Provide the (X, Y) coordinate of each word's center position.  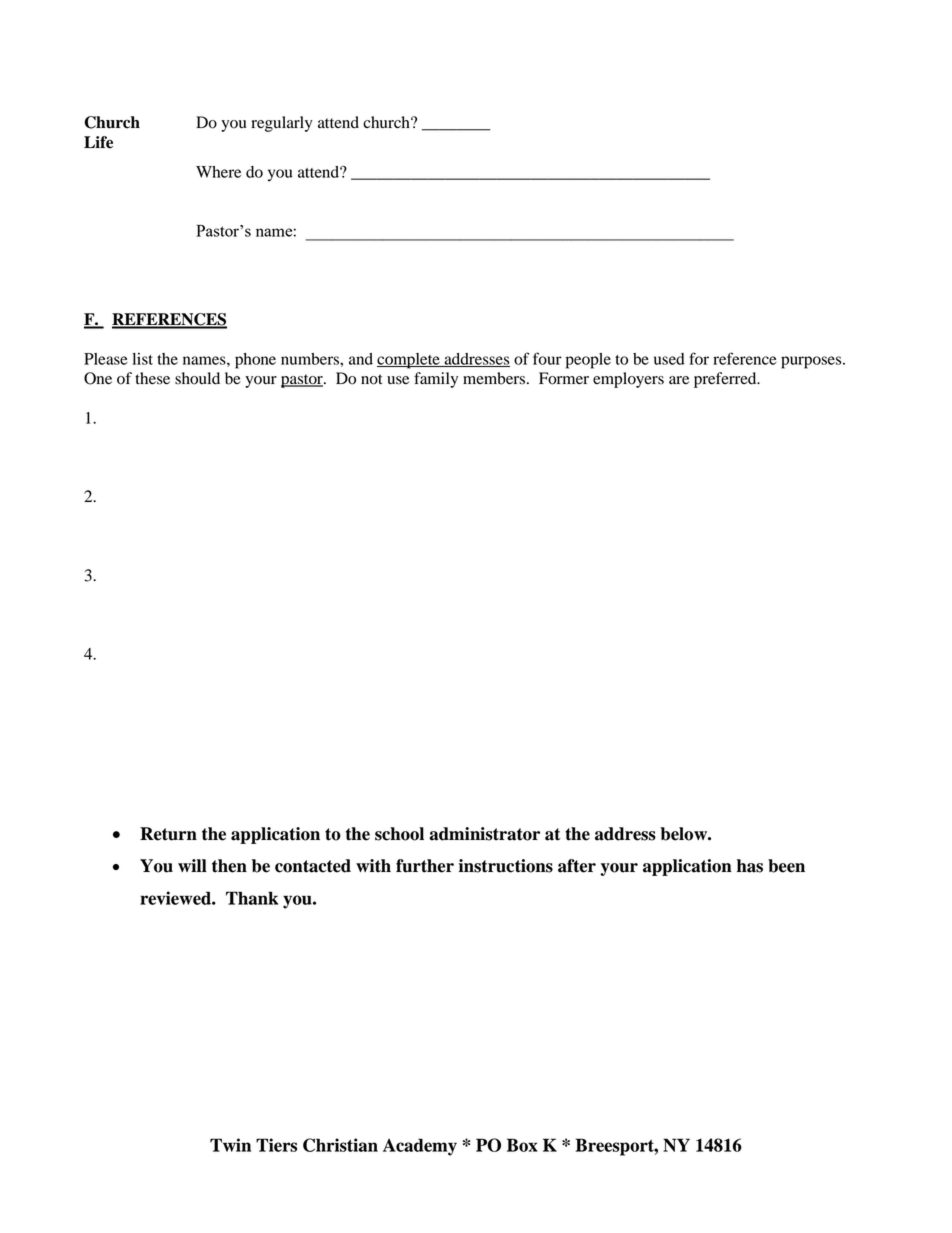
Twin (230, 1145)
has (750, 866)
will (192, 865)
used (669, 359)
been (786, 866)
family (436, 380)
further (425, 866)
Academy (420, 1147)
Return (168, 834)
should (197, 378)
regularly (282, 124)
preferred (726, 380)
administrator (484, 834)
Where (218, 172)
